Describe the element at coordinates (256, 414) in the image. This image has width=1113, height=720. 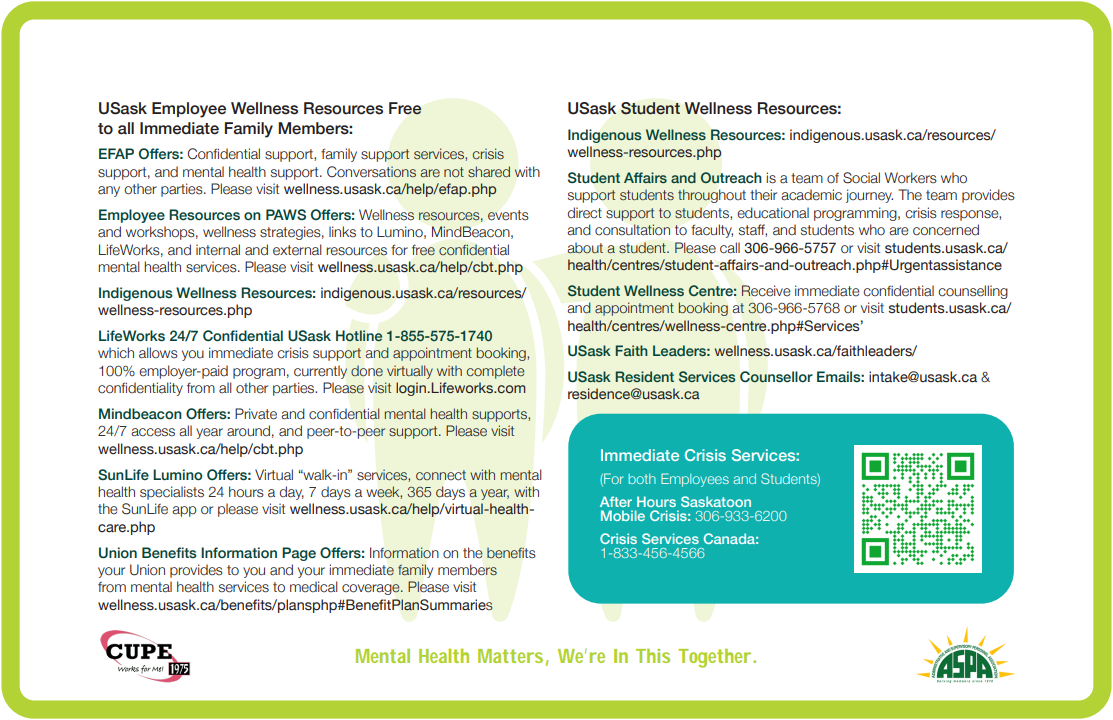
I see `Private` at that location.
